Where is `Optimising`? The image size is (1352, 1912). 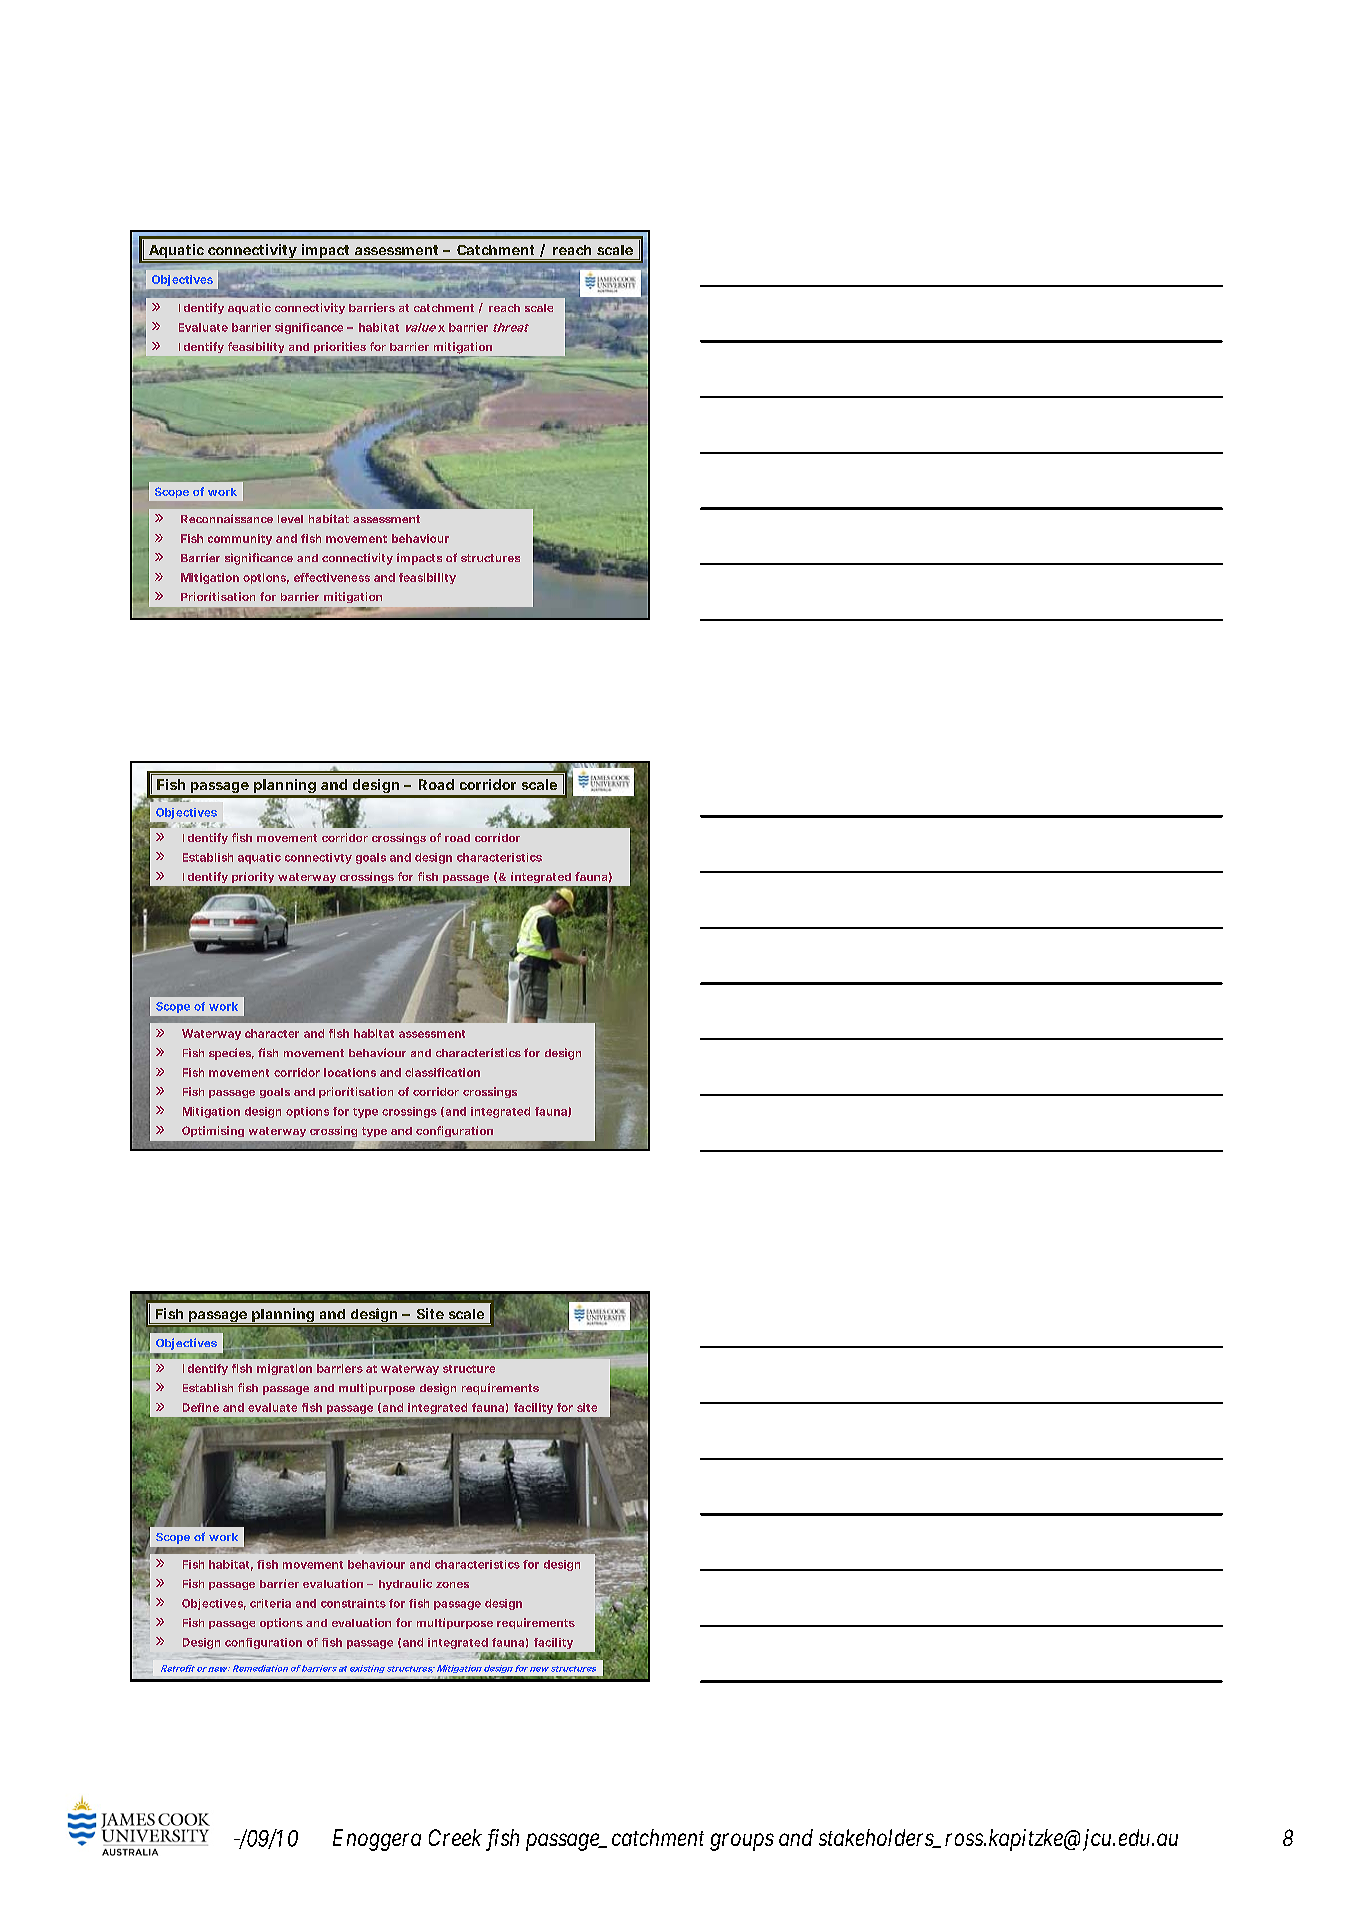 Optimising is located at coordinates (213, 1131).
